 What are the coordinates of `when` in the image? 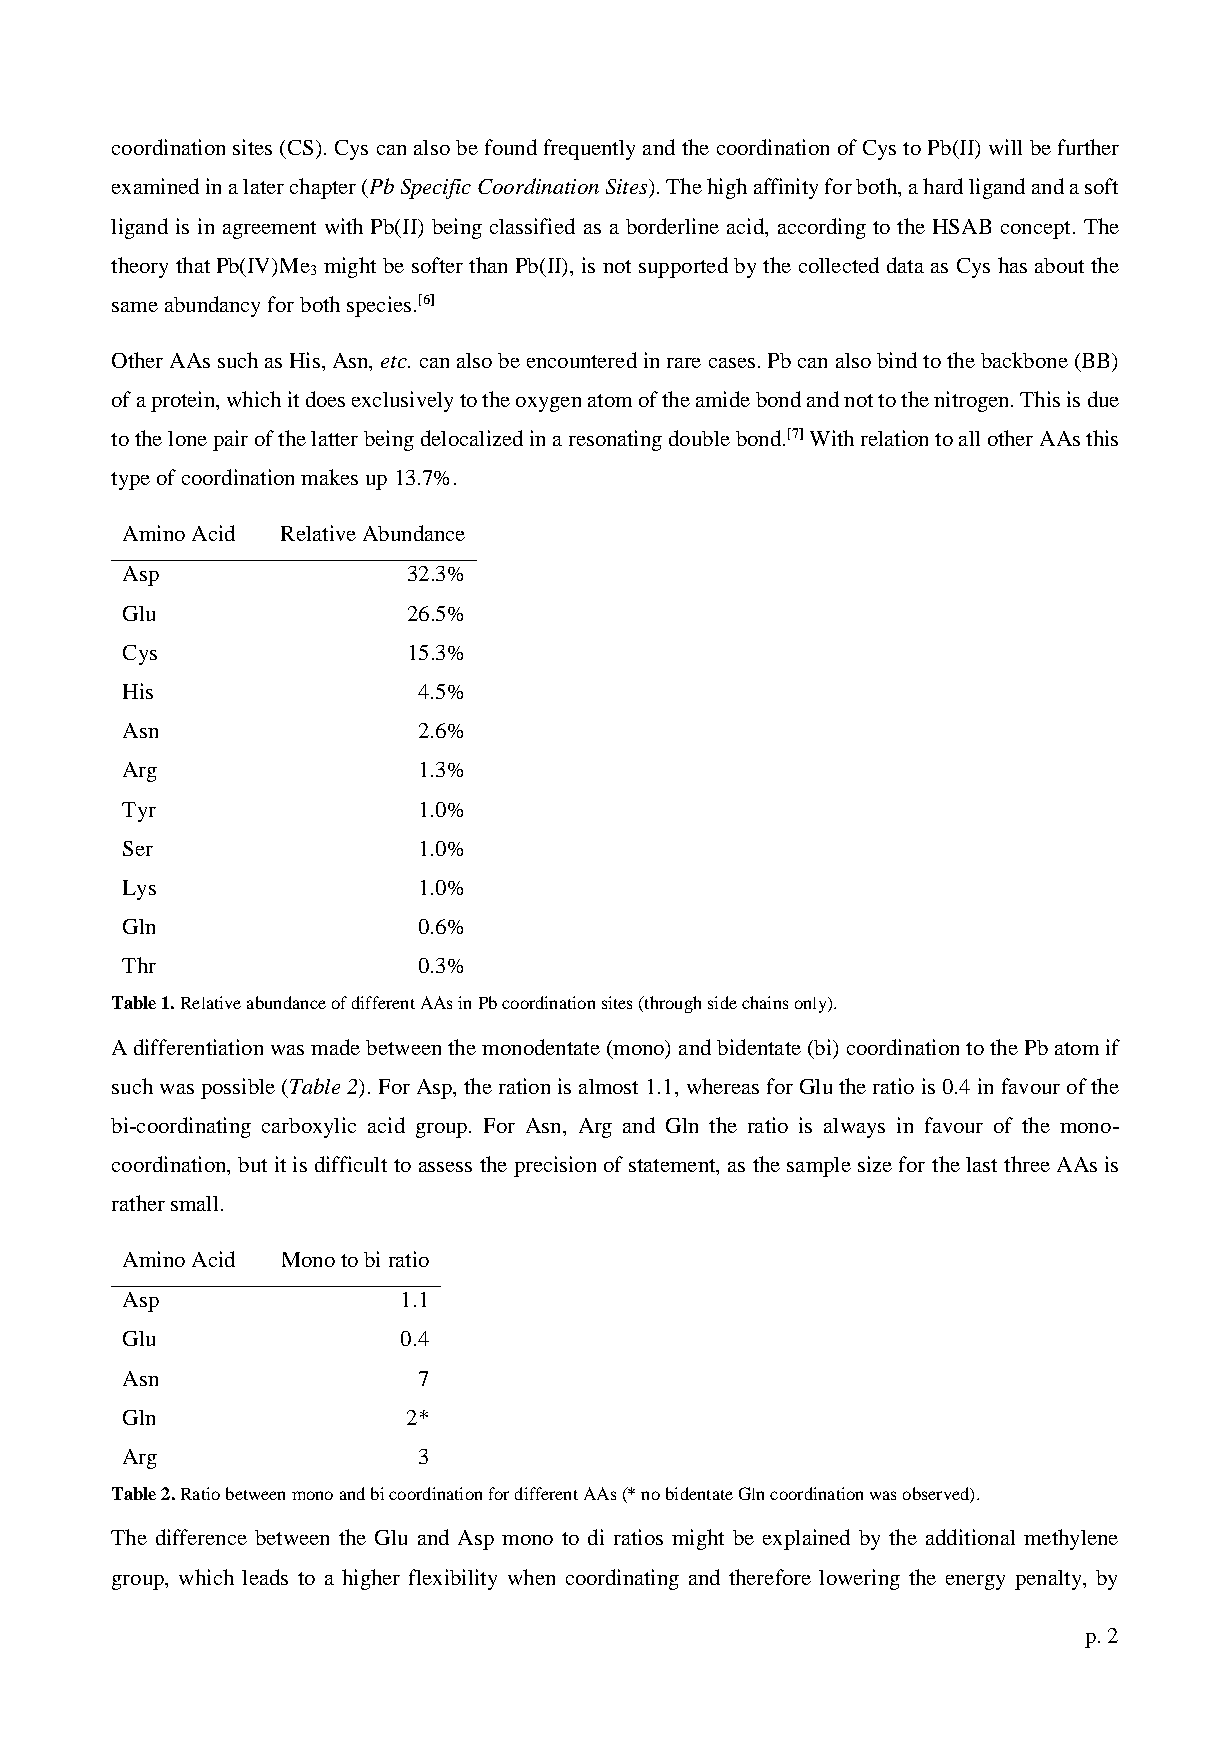 It's located at (531, 1577).
